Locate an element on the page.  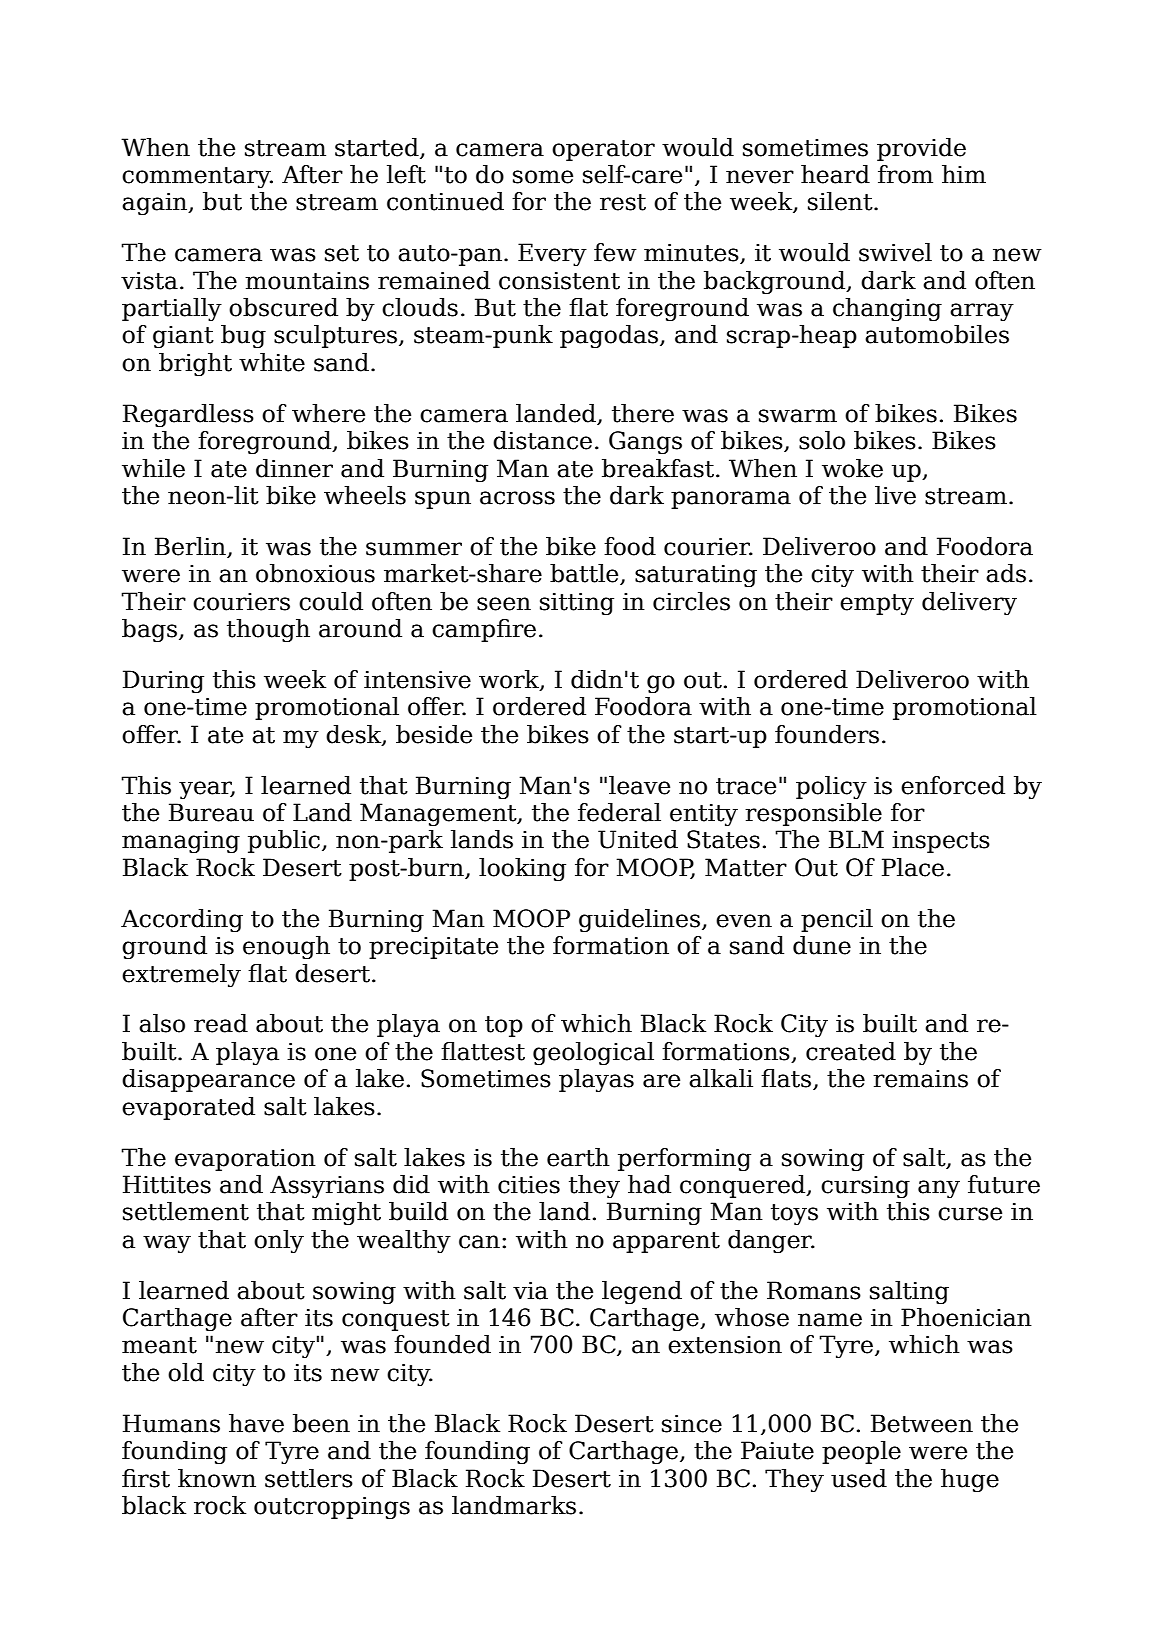
commentary is located at coordinates (197, 177).
